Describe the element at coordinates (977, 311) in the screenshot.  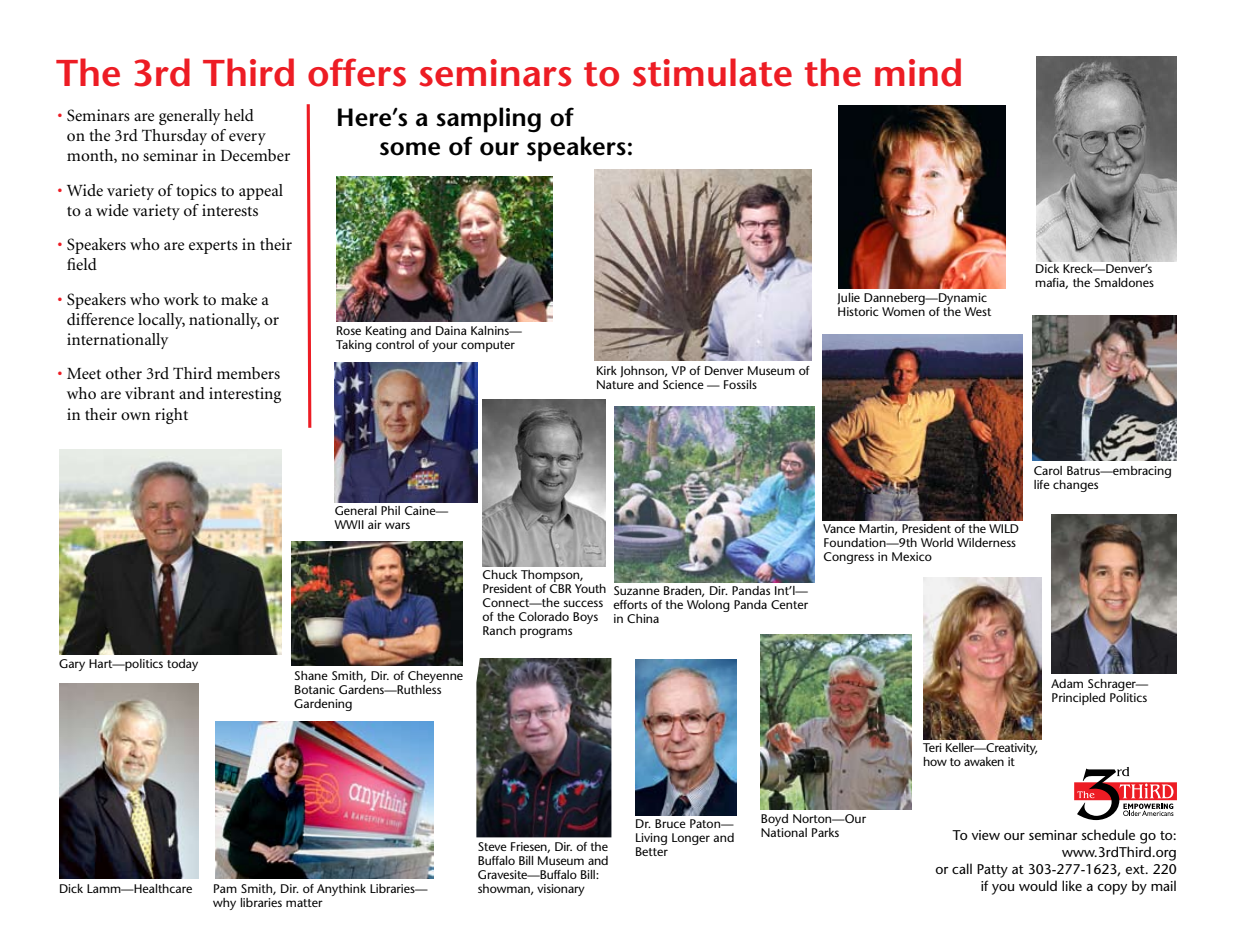
I see `West` at that location.
